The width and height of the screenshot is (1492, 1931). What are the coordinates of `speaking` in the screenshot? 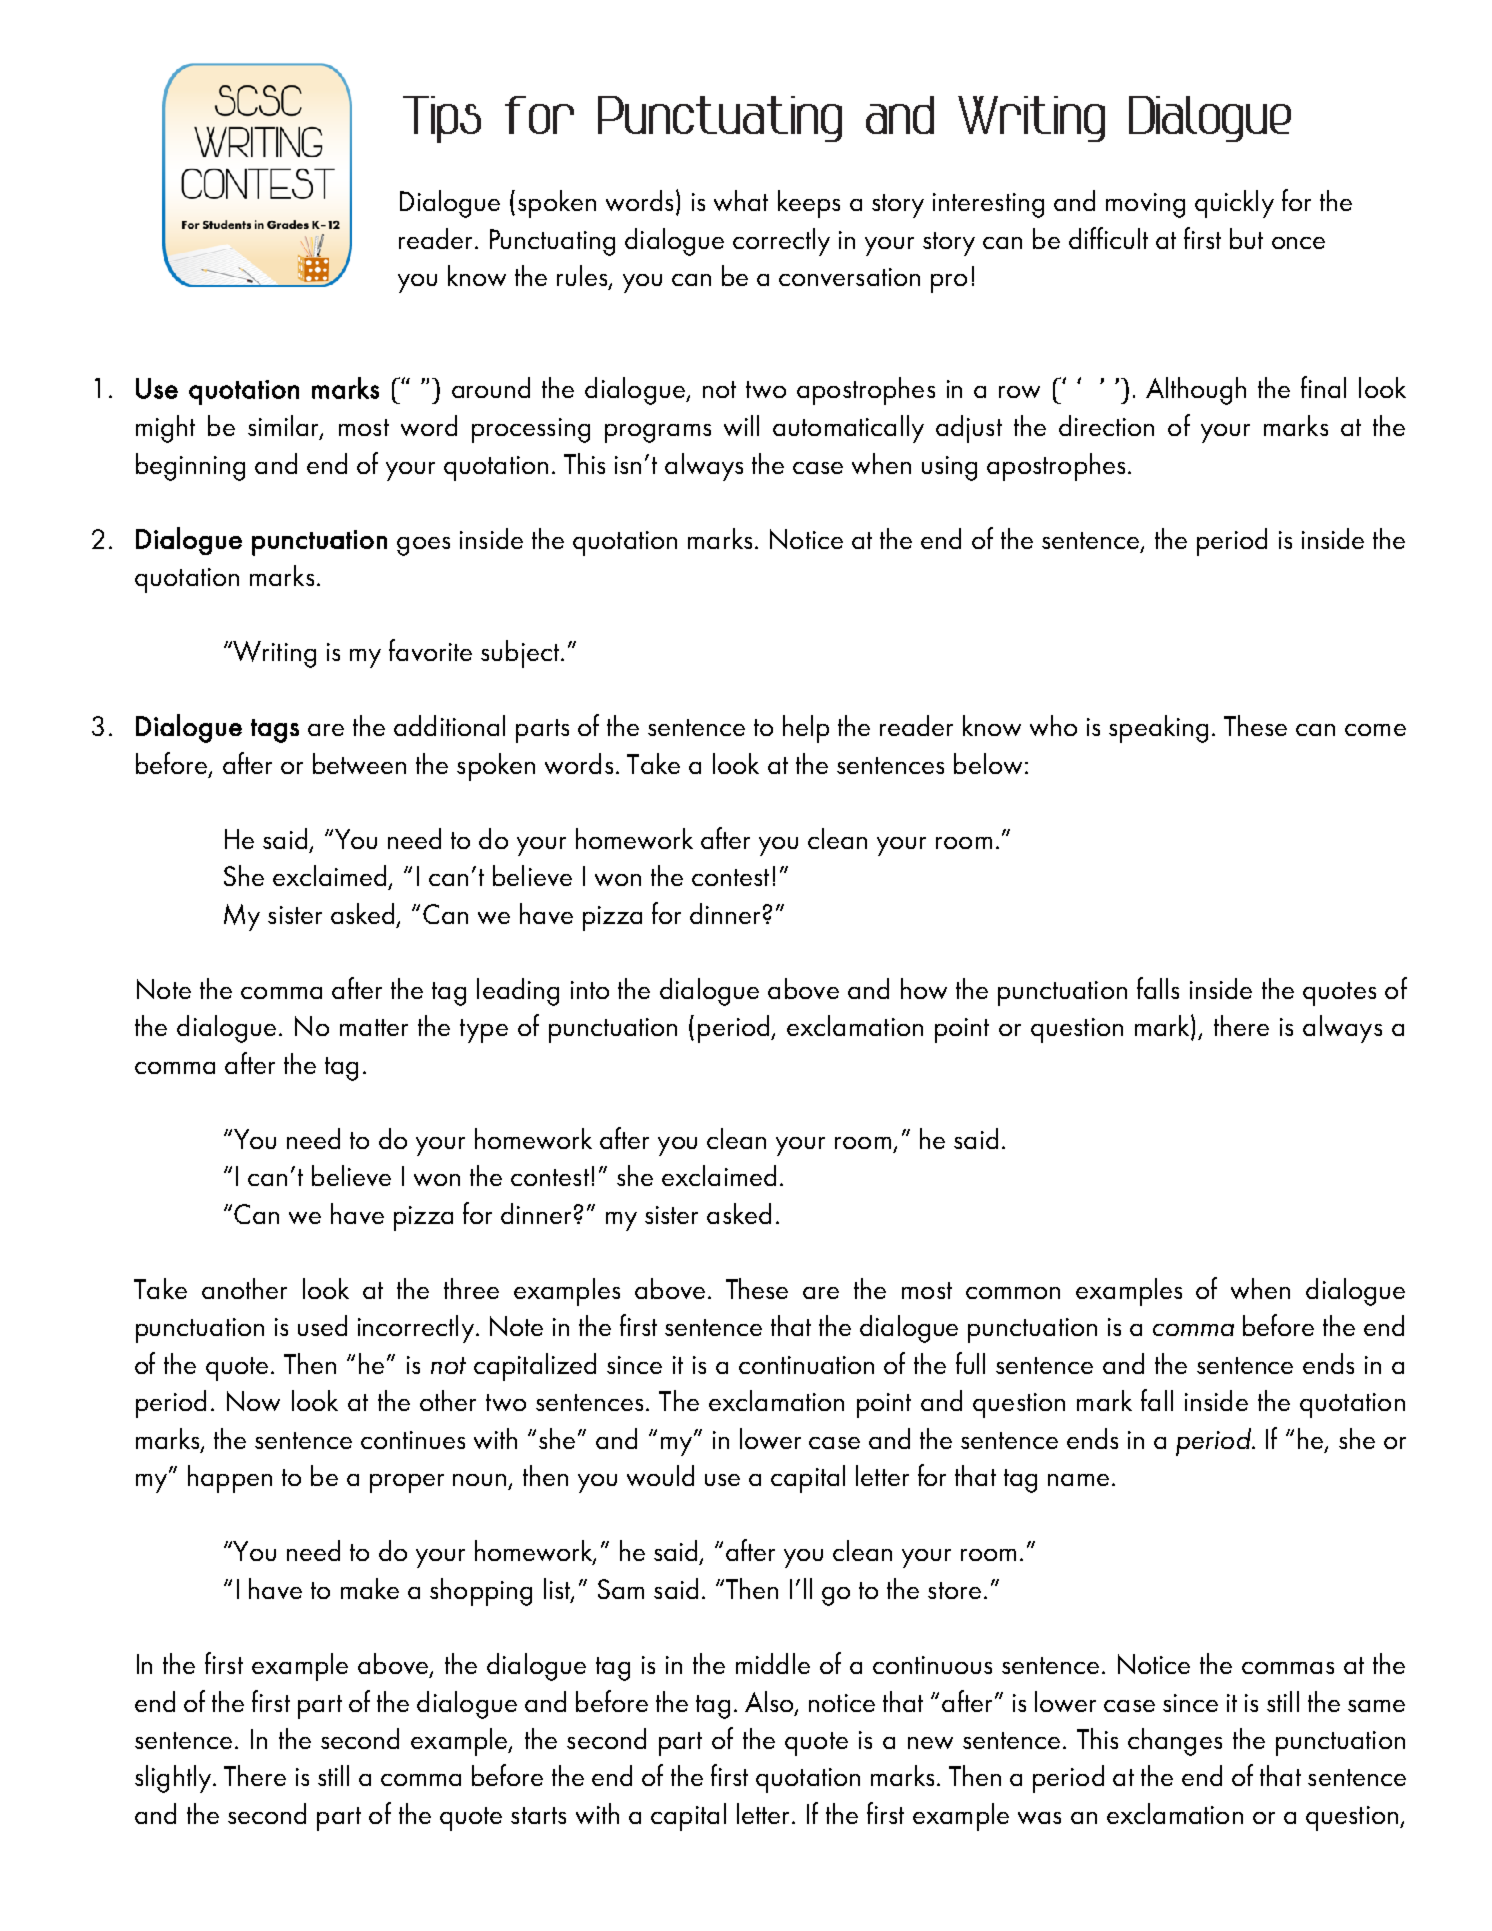 It's located at (1158, 729).
